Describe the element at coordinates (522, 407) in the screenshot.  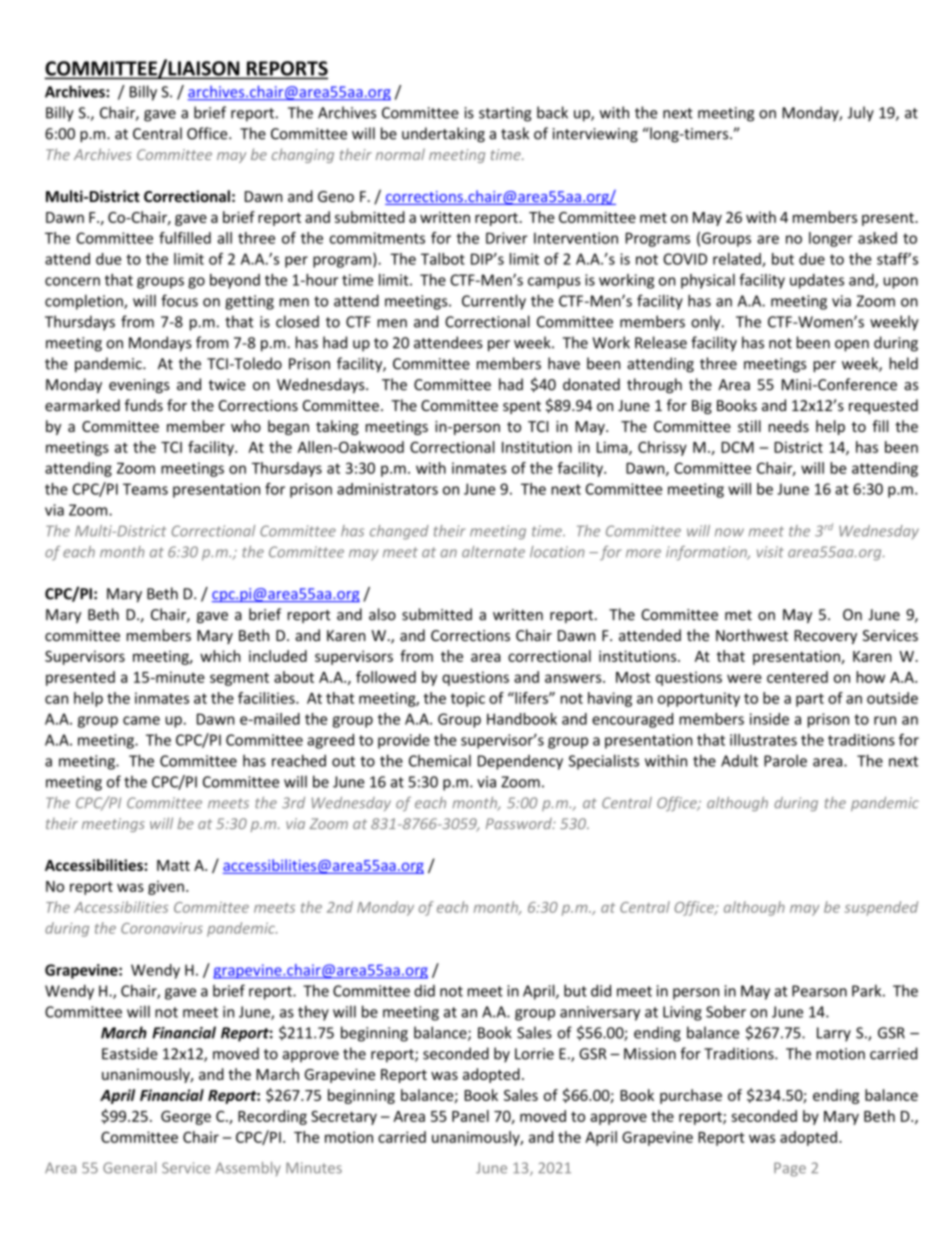
I see `spent` at that location.
